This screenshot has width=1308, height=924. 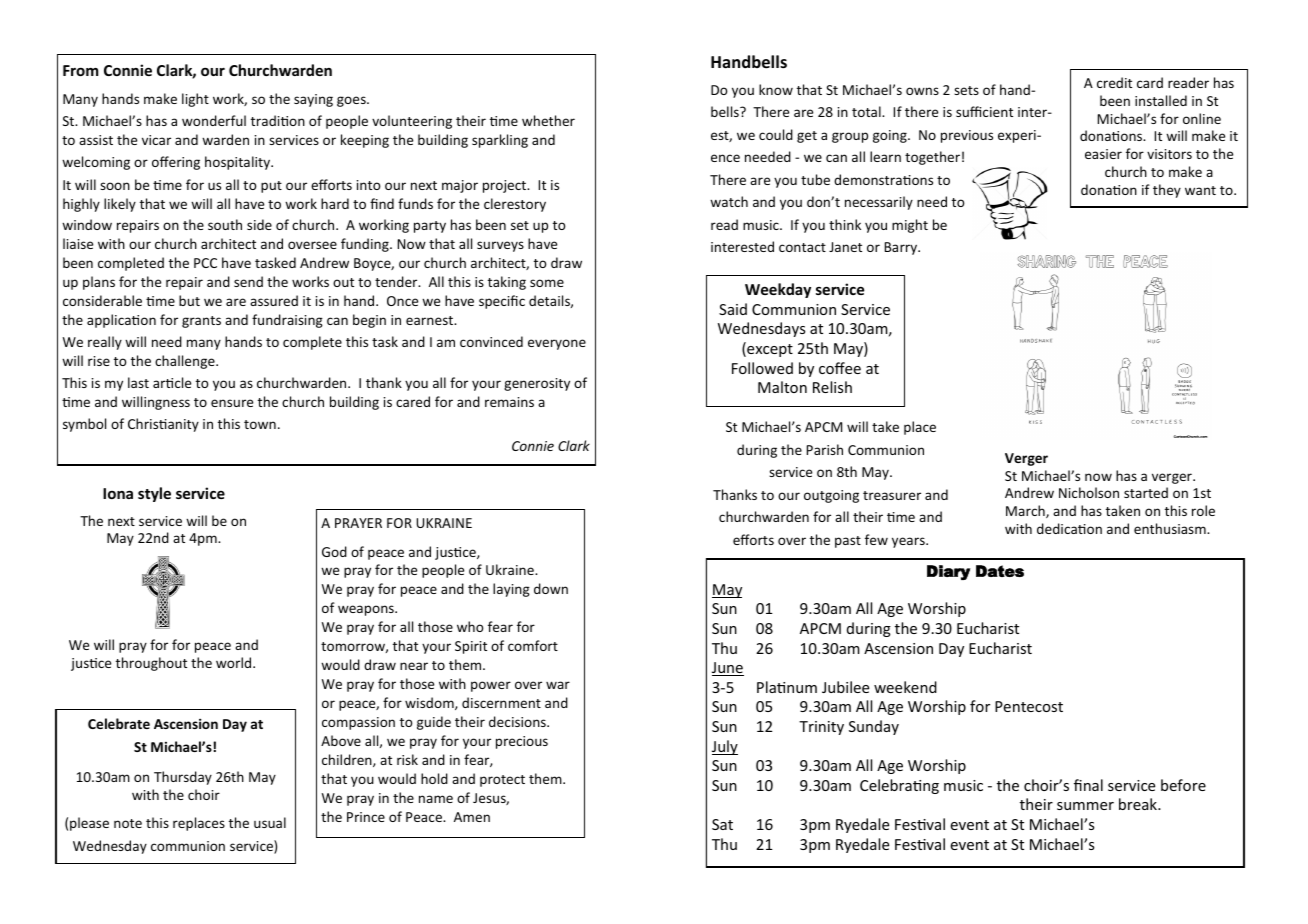 I want to click on Nicholson, so click(x=1089, y=492).
